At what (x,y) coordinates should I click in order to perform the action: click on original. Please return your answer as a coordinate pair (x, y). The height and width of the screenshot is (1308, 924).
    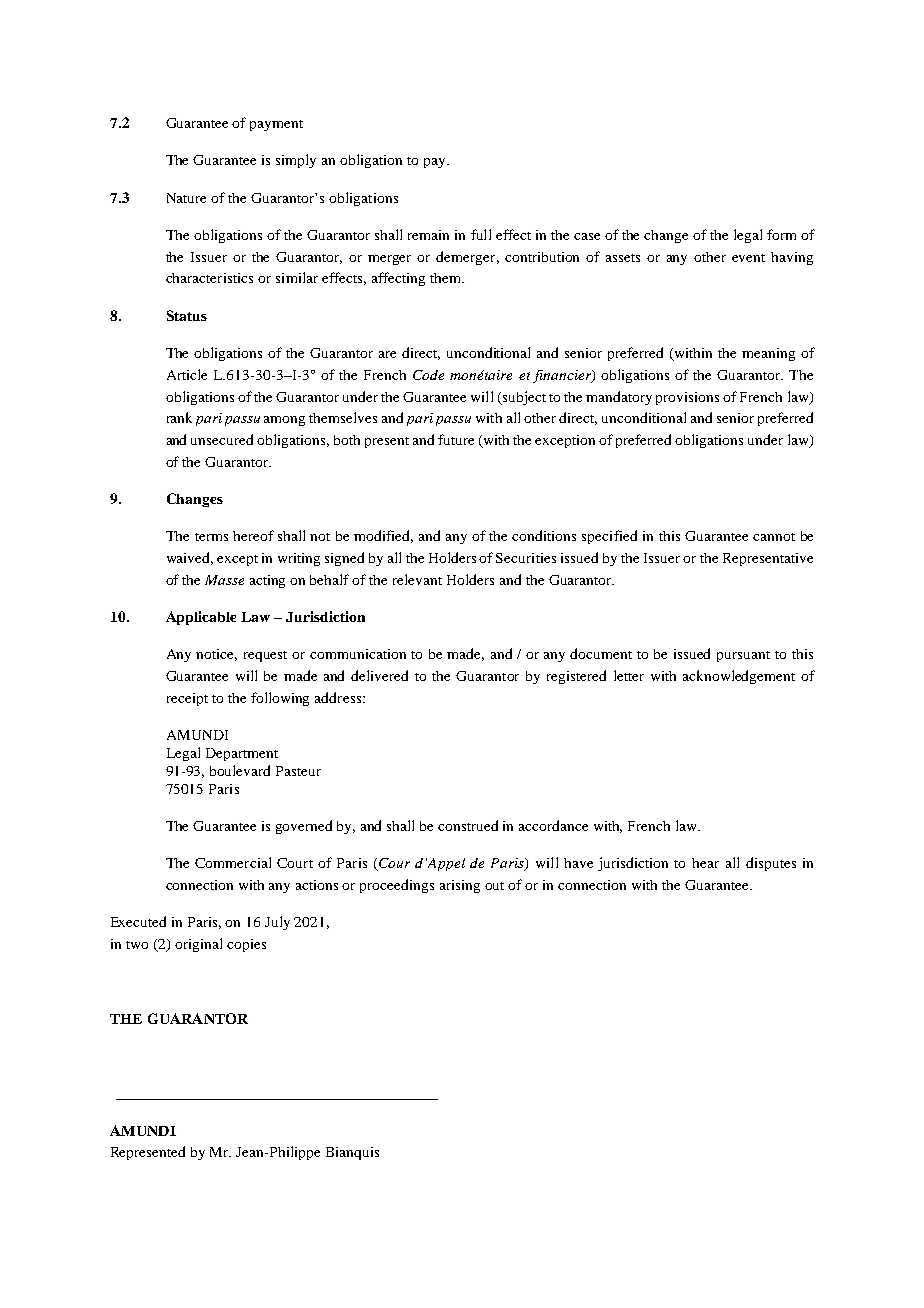
    Looking at the image, I should click on (198, 945).
